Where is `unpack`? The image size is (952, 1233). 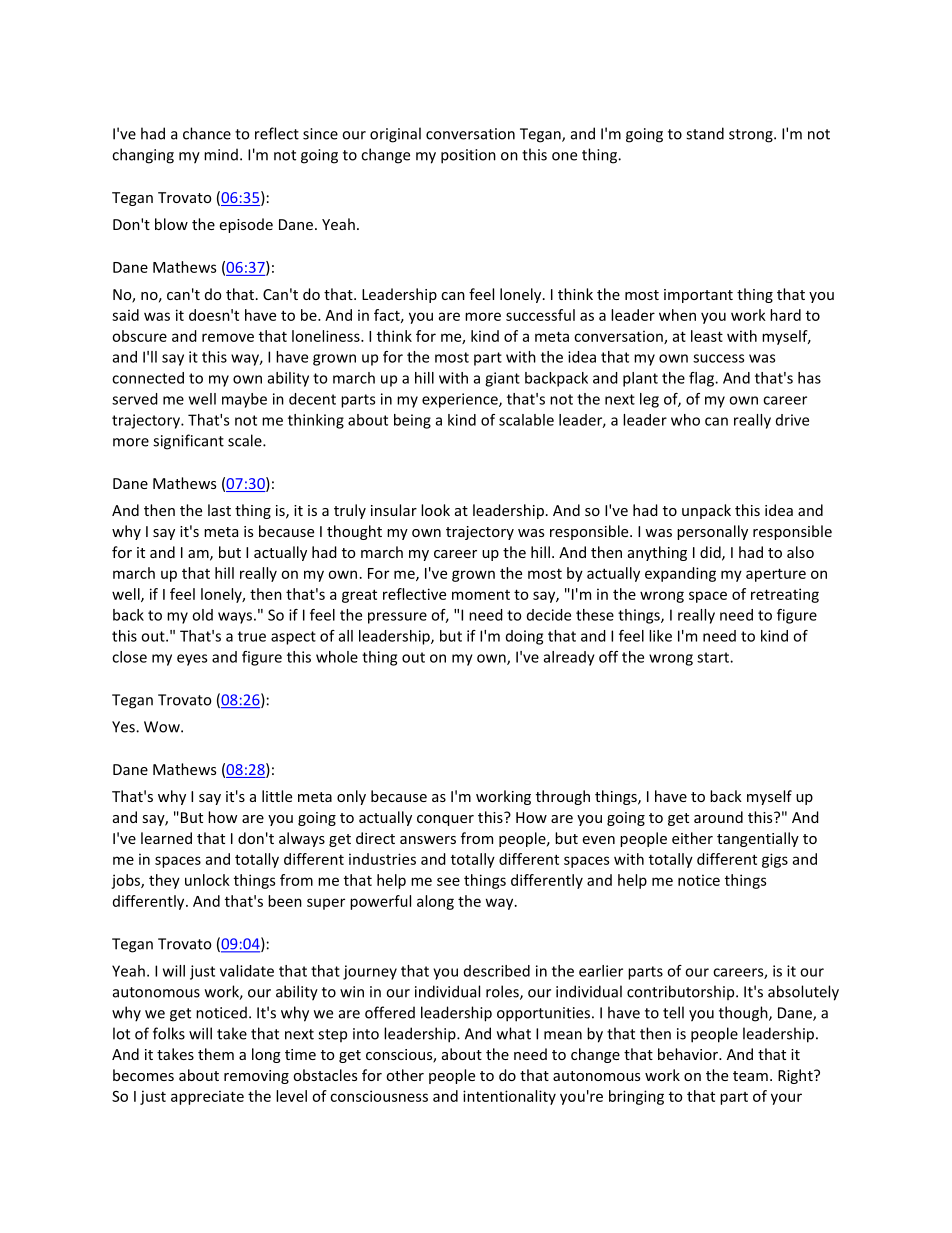
unpack is located at coordinates (706, 511).
